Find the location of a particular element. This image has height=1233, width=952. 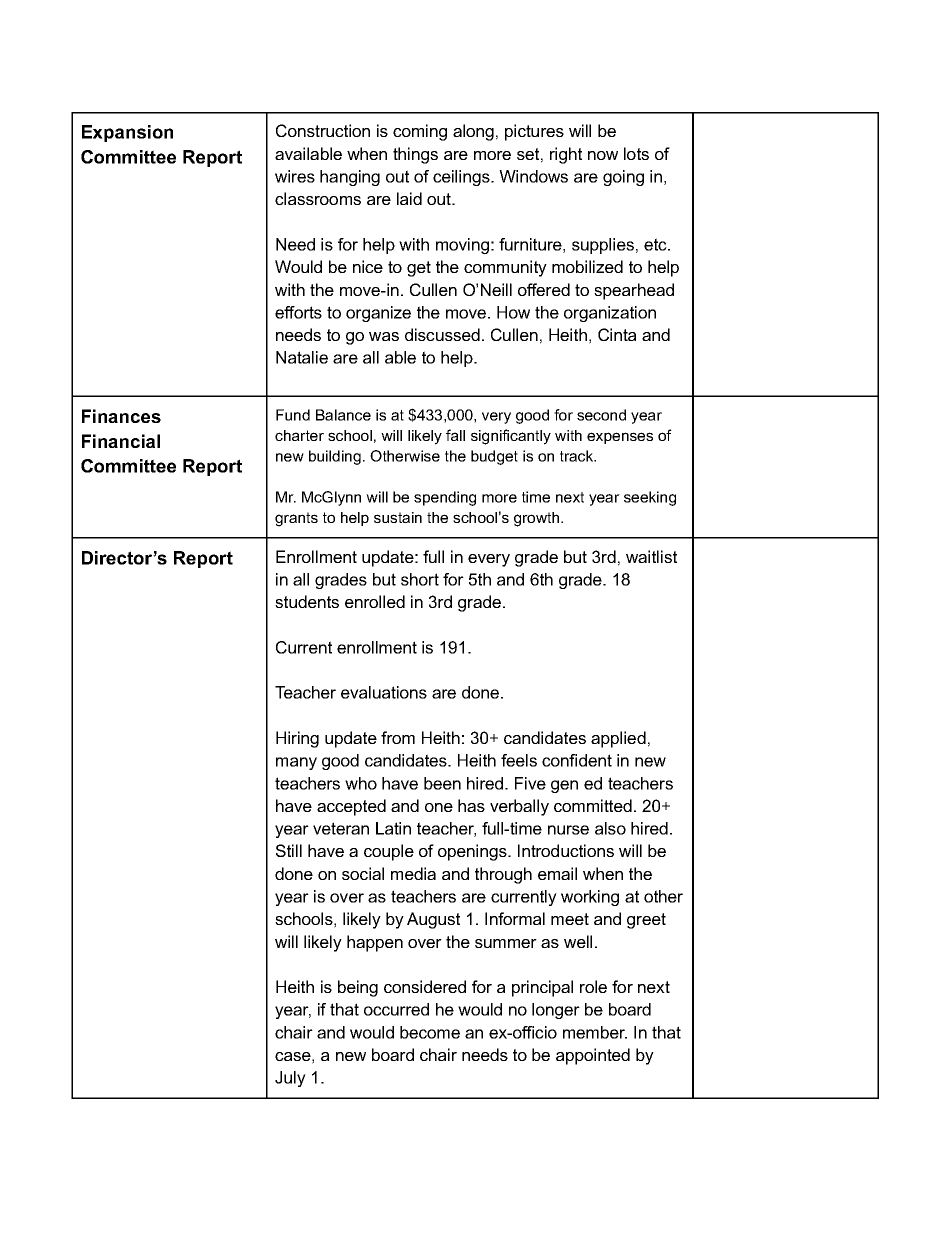

many is located at coordinates (296, 763).
